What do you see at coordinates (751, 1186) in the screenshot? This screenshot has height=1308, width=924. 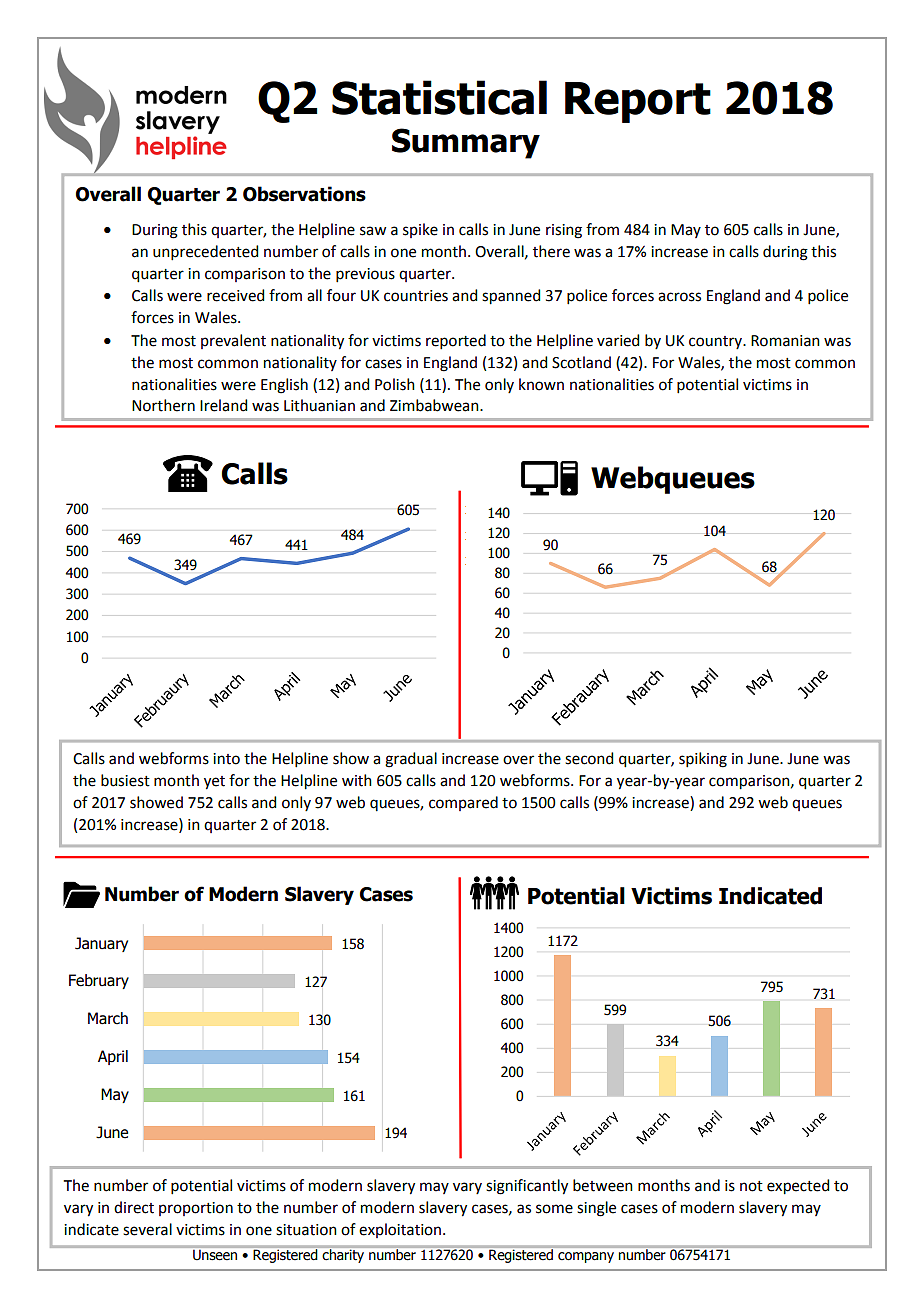 I see `not` at bounding box center [751, 1186].
